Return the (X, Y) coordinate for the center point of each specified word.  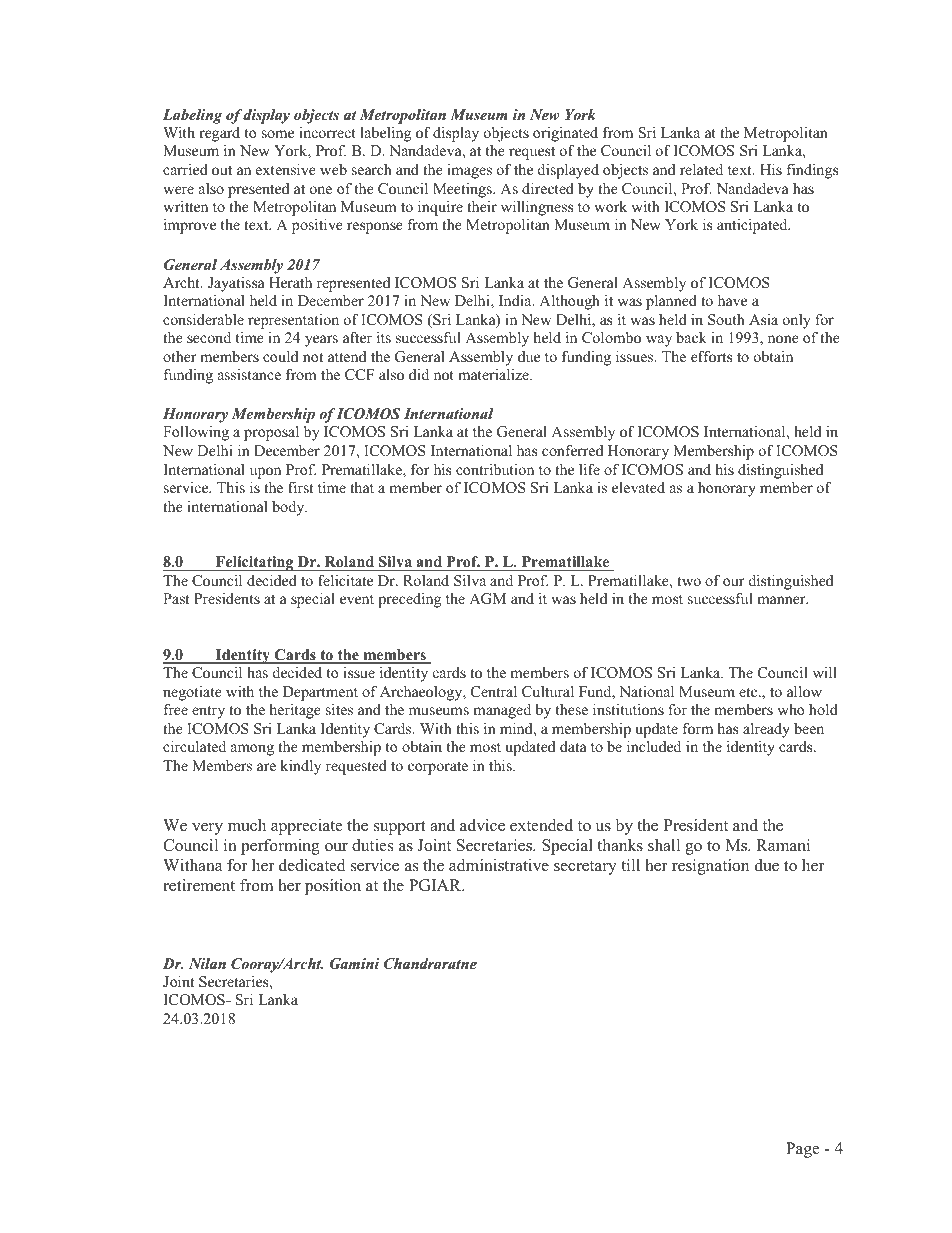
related (701, 169)
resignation (710, 867)
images (469, 171)
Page (802, 1150)
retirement (199, 885)
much (247, 825)
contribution (495, 469)
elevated (638, 487)
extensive (286, 169)
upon (265, 473)
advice (482, 825)
